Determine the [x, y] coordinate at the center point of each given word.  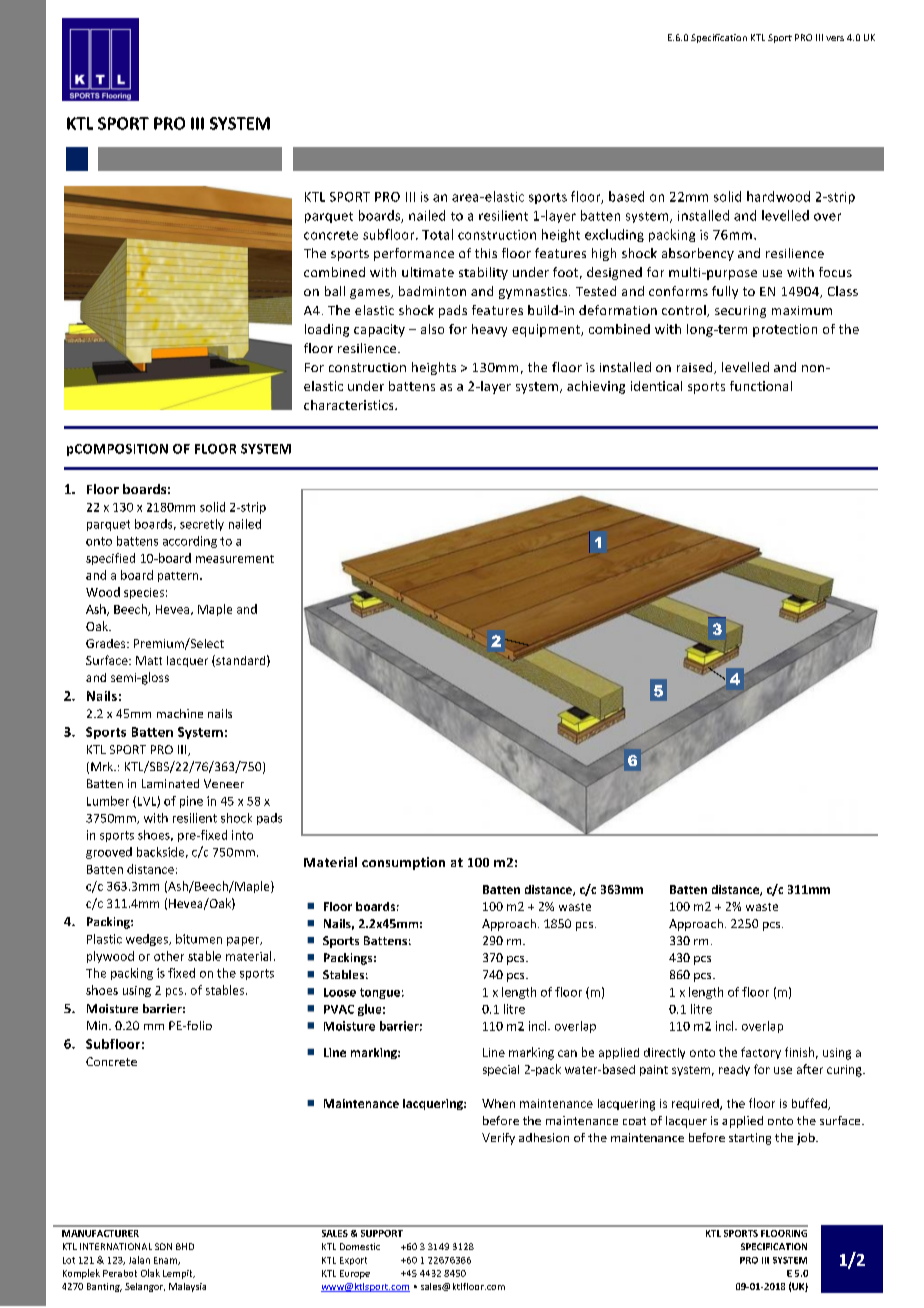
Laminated [170, 783]
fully [725, 292]
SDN [163, 1246]
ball [335, 291]
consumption [403, 863]
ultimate [428, 272]
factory [761, 1053]
